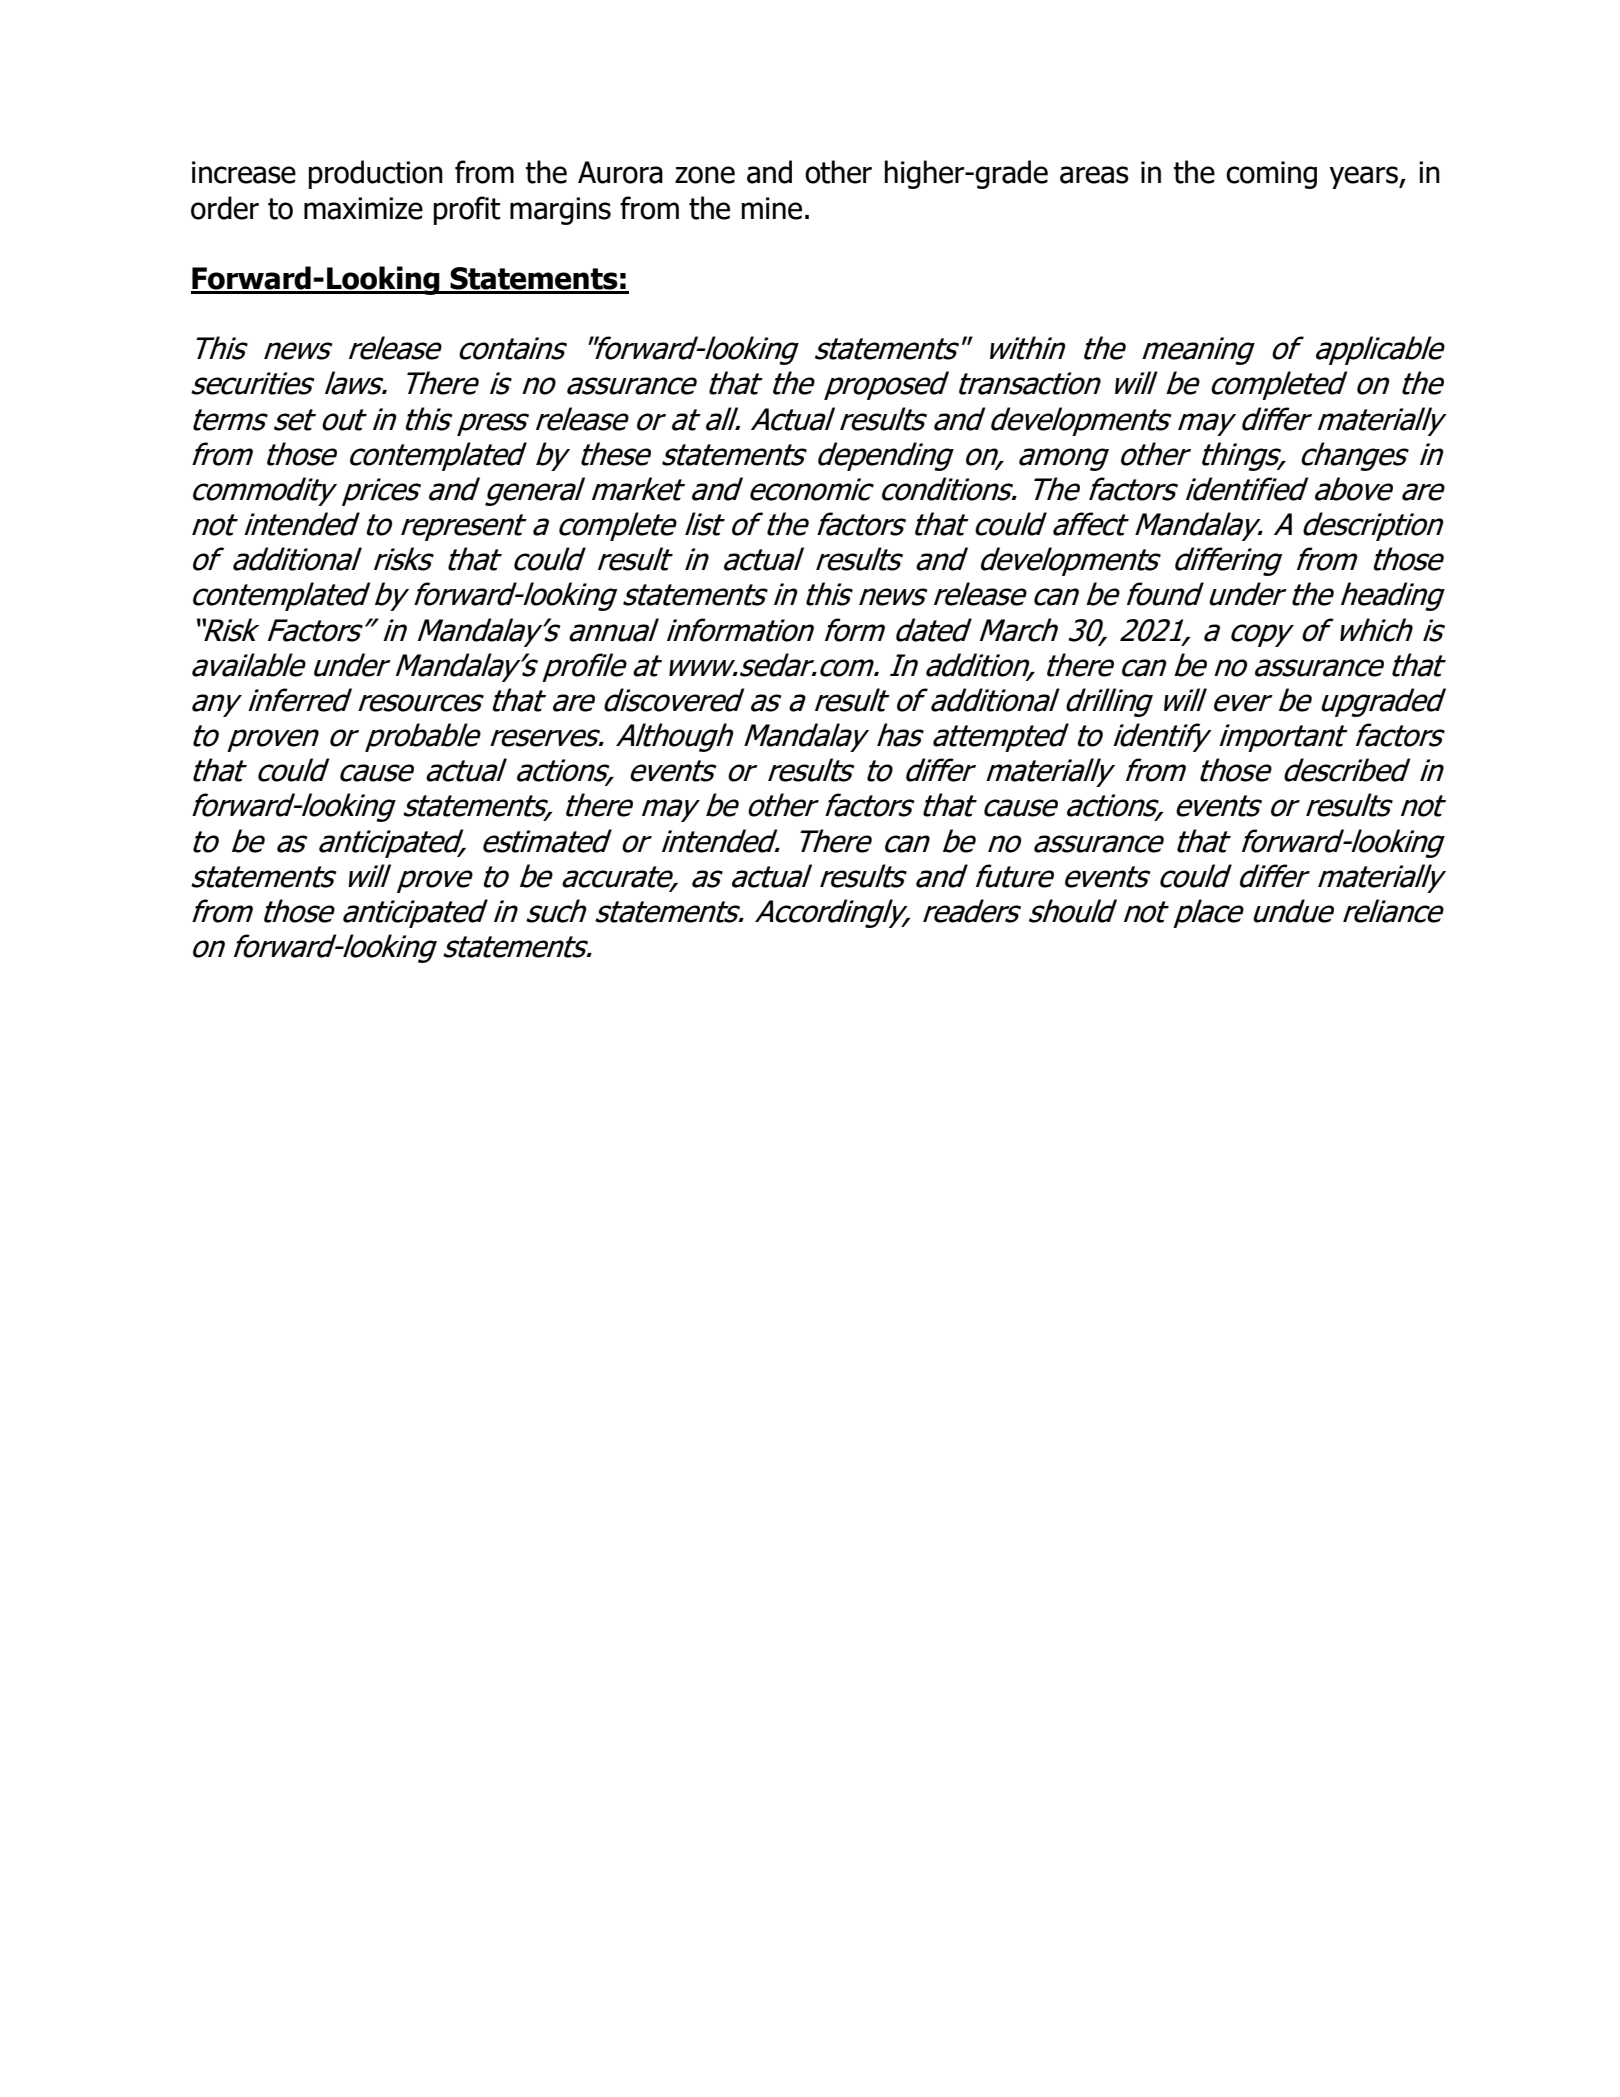 This screenshot has width=1620, height=2097. Describe the element at coordinates (705, 175) in the screenshot. I see `zone` at that location.
